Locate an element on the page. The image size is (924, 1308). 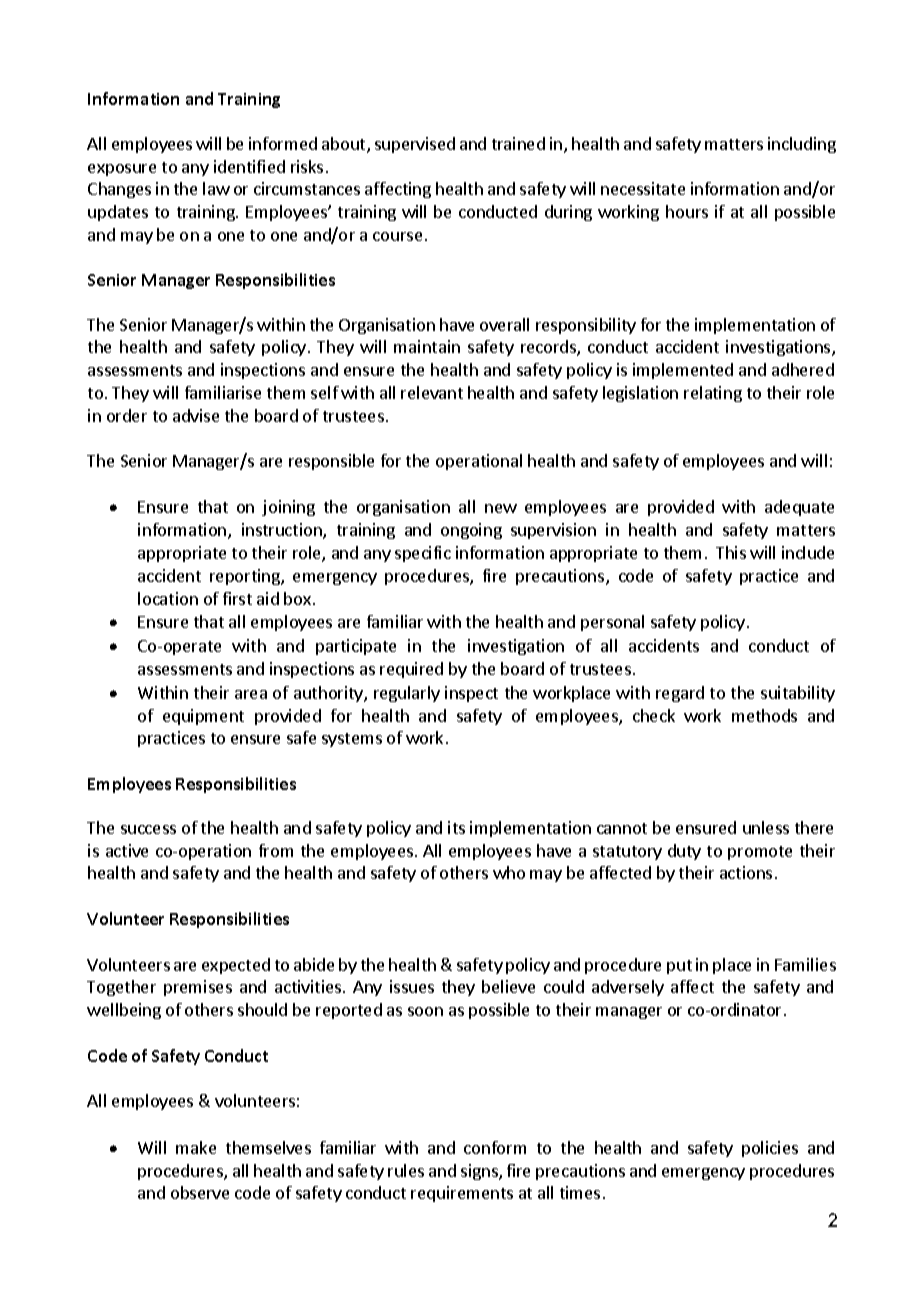
policies is located at coordinates (770, 1149).
